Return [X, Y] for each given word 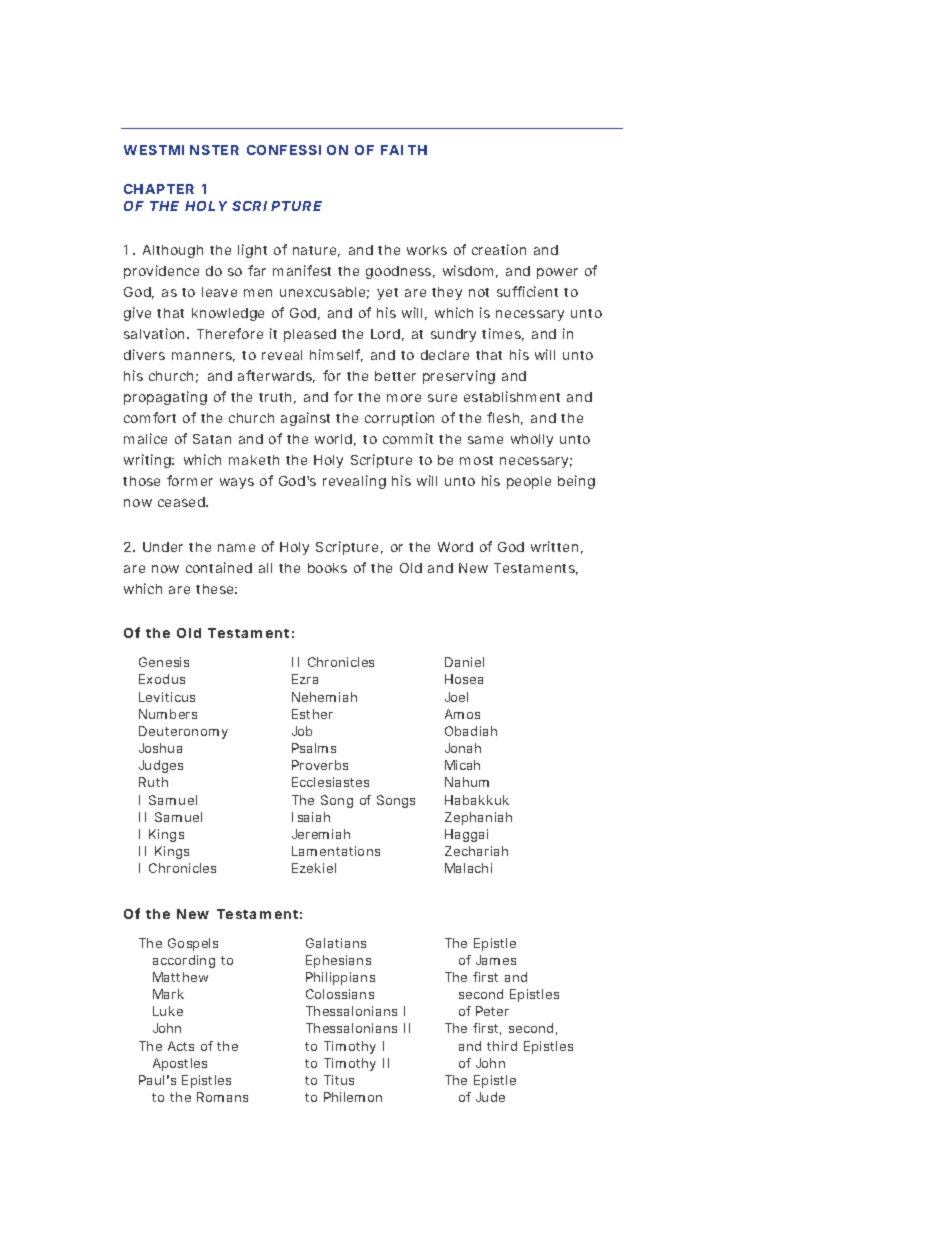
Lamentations [336, 851]
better [395, 376]
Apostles [180, 1064]
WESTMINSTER [181, 150]
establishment [512, 396]
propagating [165, 398]
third [502, 1046]
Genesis [164, 662]
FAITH [404, 150]
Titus [339, 1080]
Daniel [464, 662]
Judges [161, 766]
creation [499, 249]
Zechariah [476, 851]
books [327, 568]
